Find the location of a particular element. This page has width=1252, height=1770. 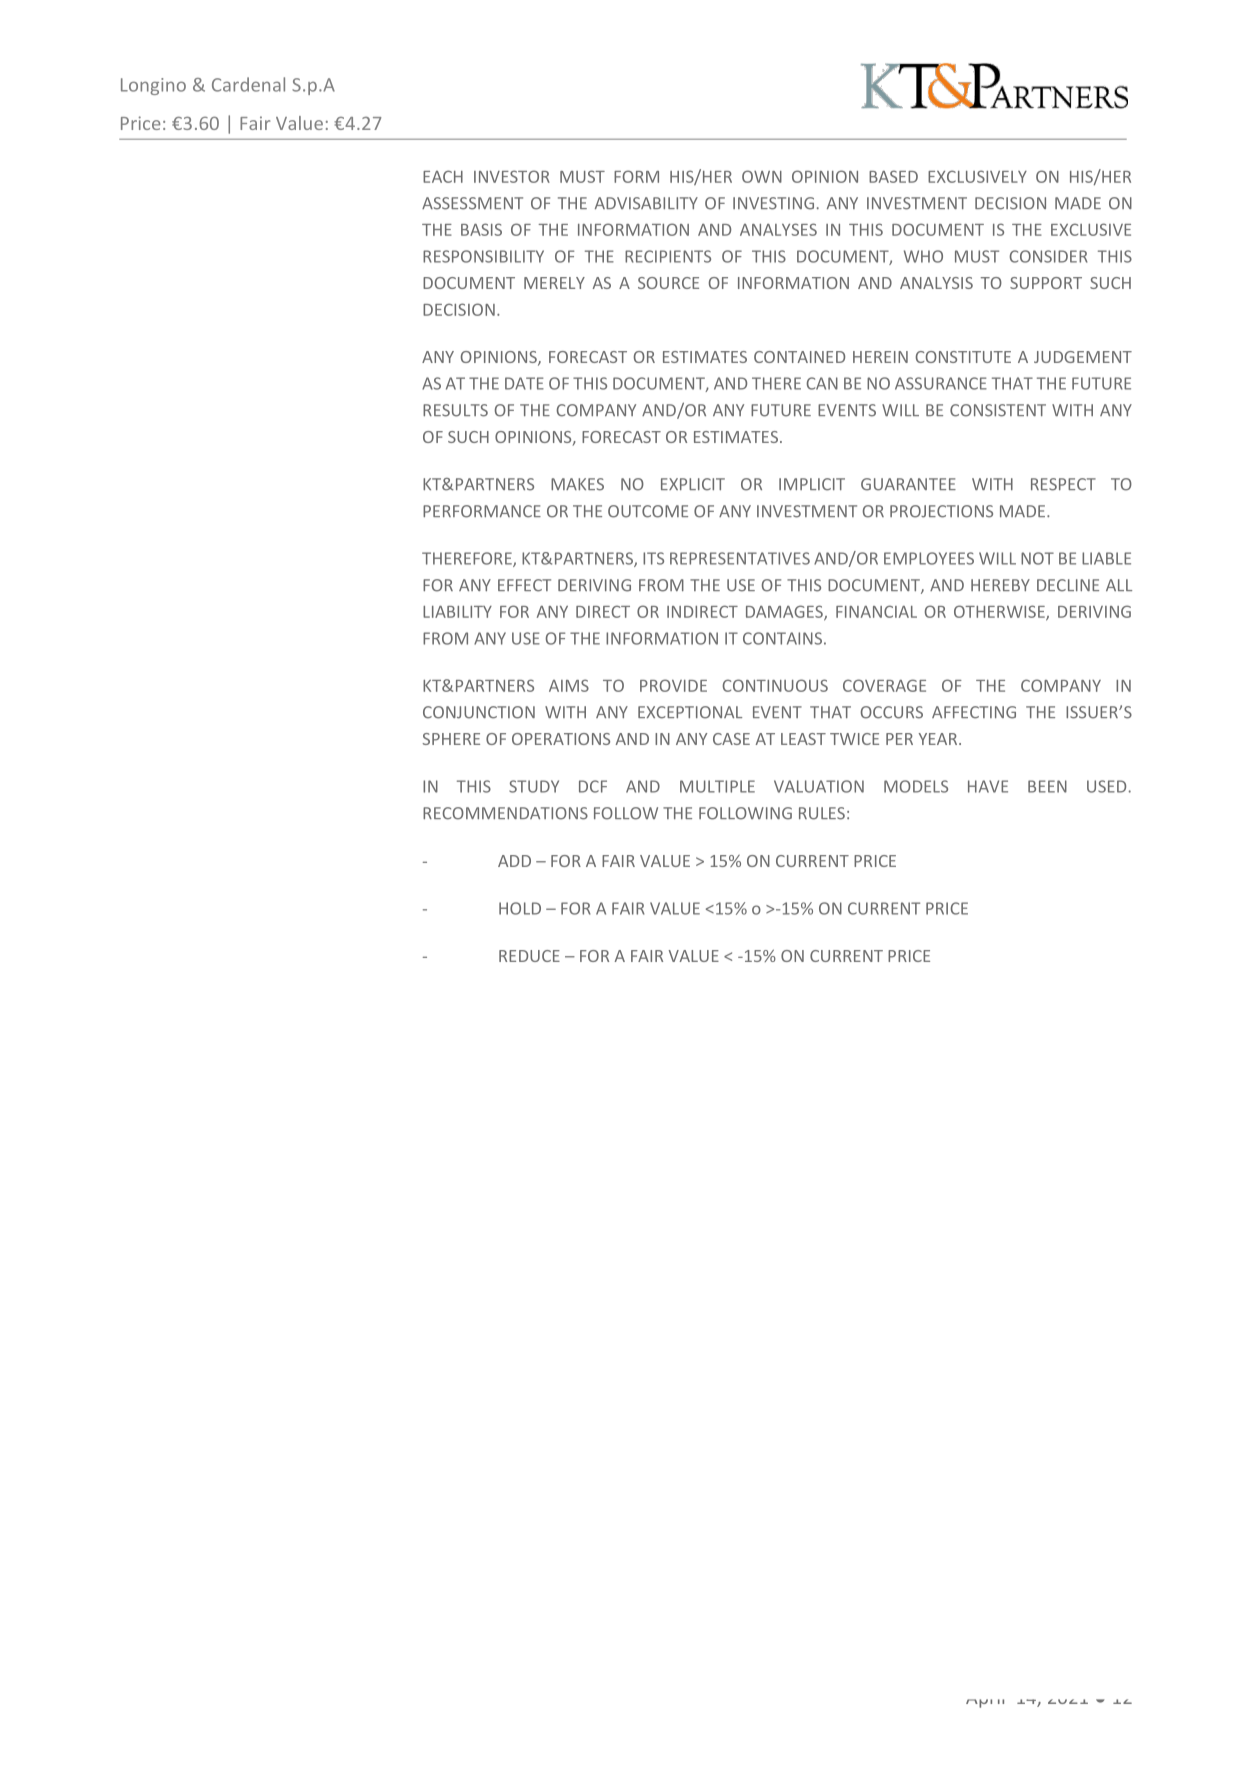

NOT is located at coordinates (1037, 558).
